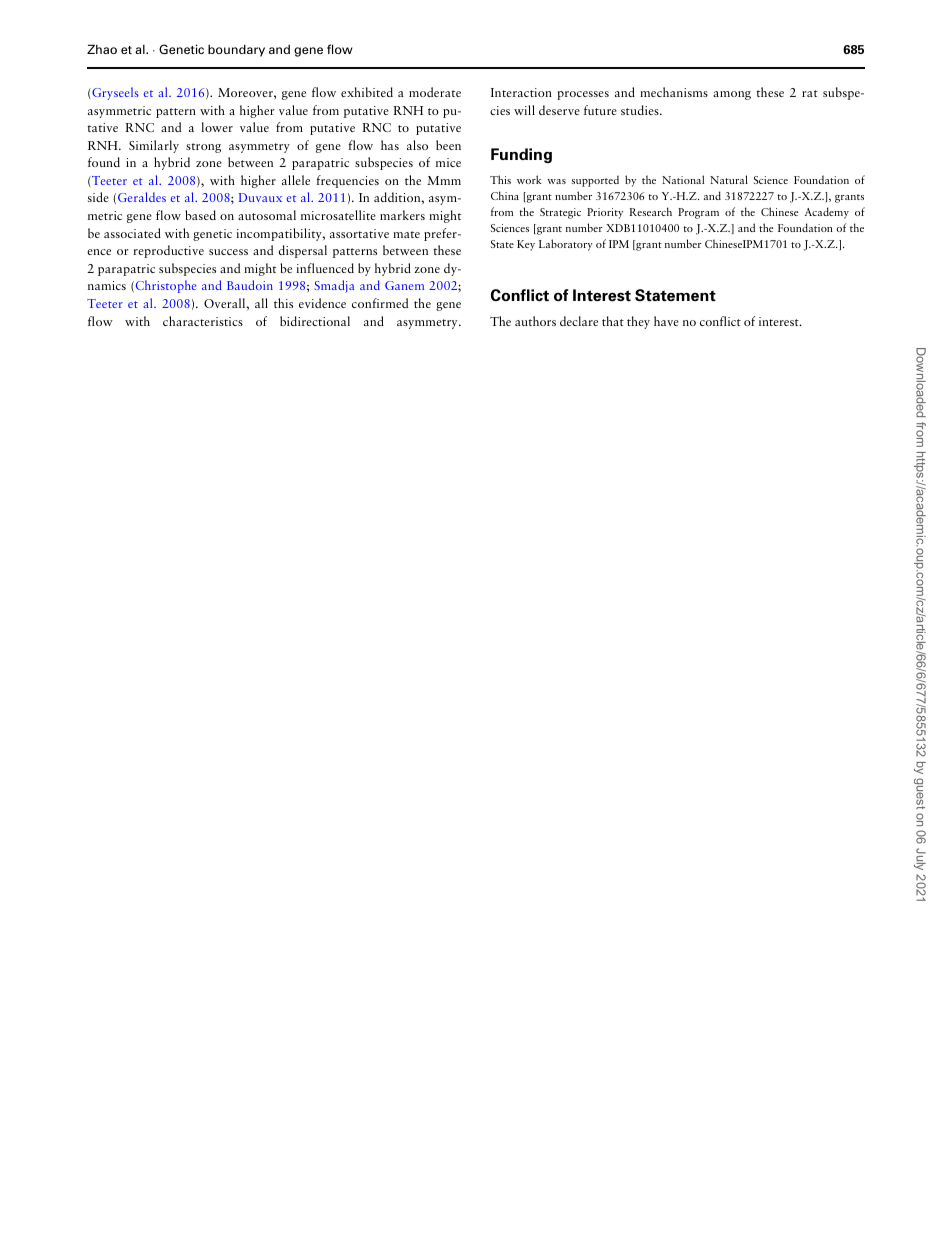 This screenshot has width=952, height=1251. Describe the element at coordinates (444, 180) in the screenshot. I see `Mmm` at that location.
